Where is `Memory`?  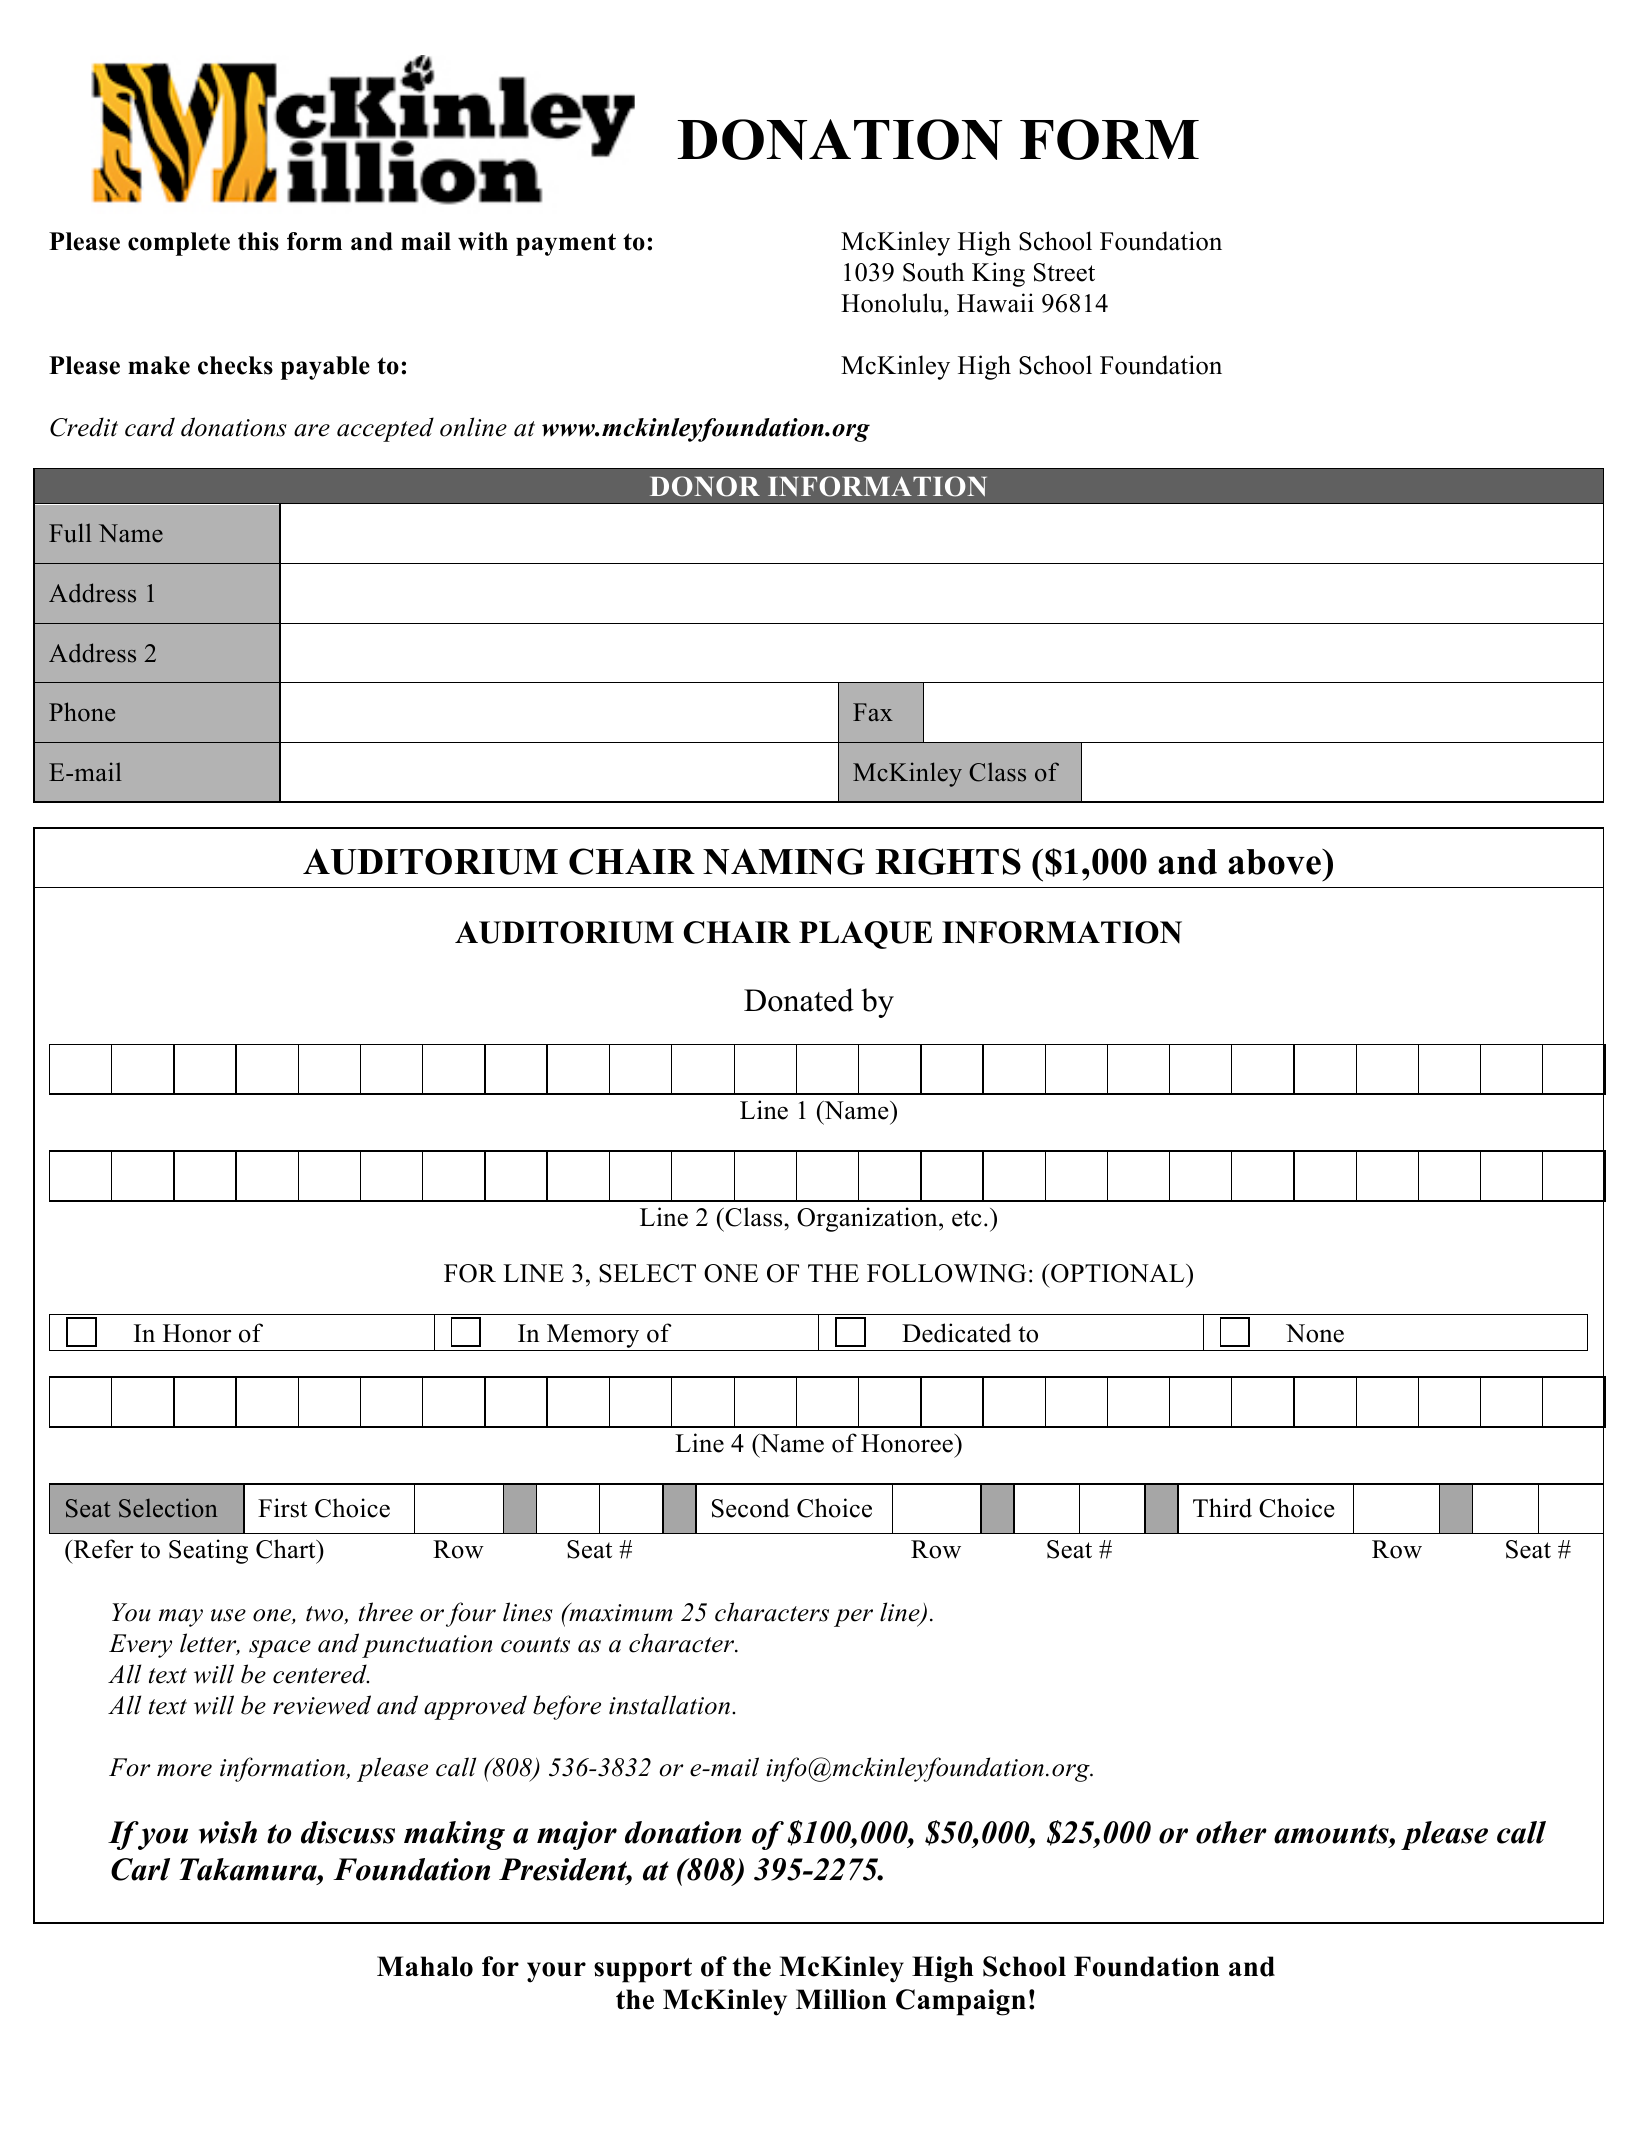 Memory is located at coordinates (593, 1336).
